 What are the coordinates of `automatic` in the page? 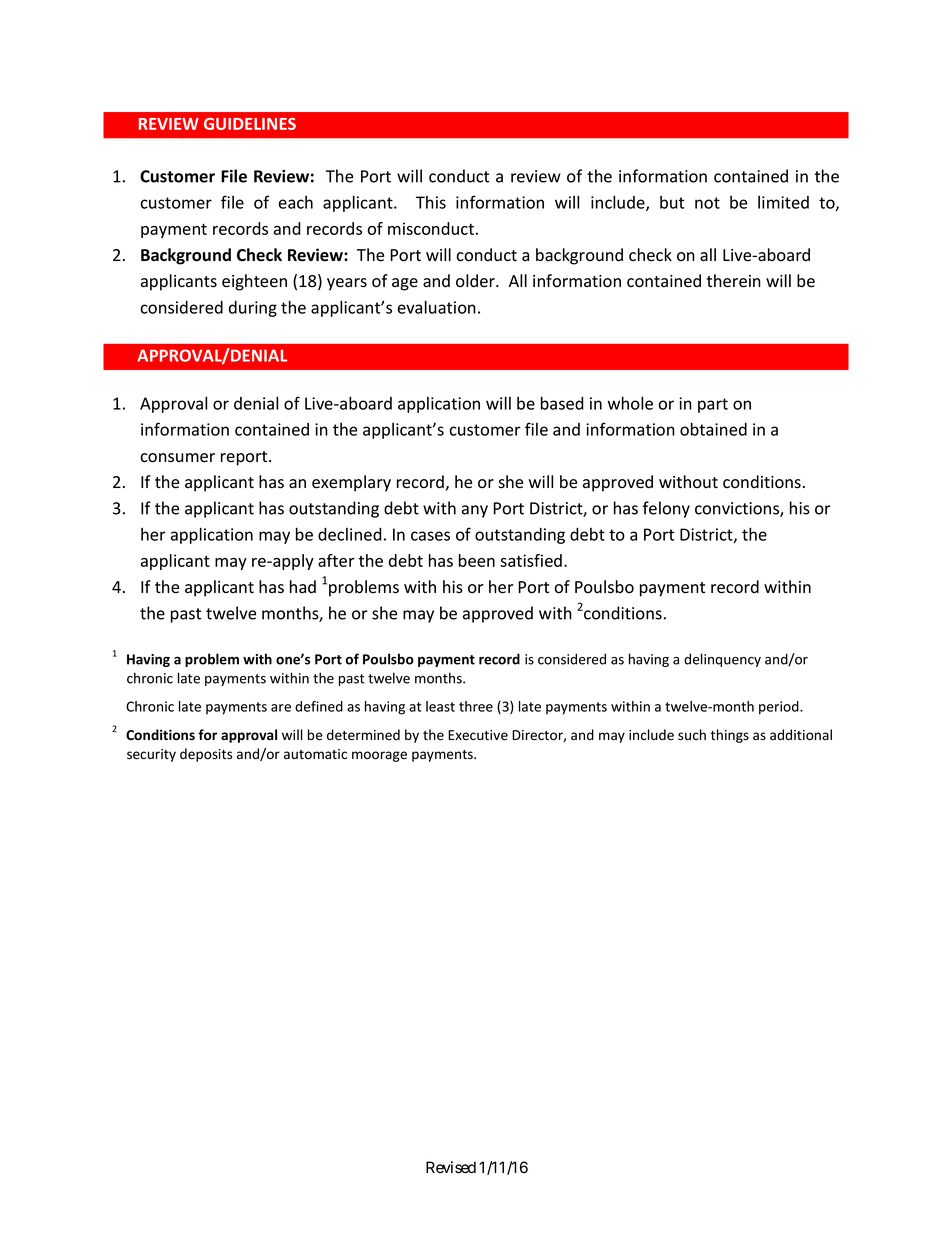 It's located at (315, 754).
